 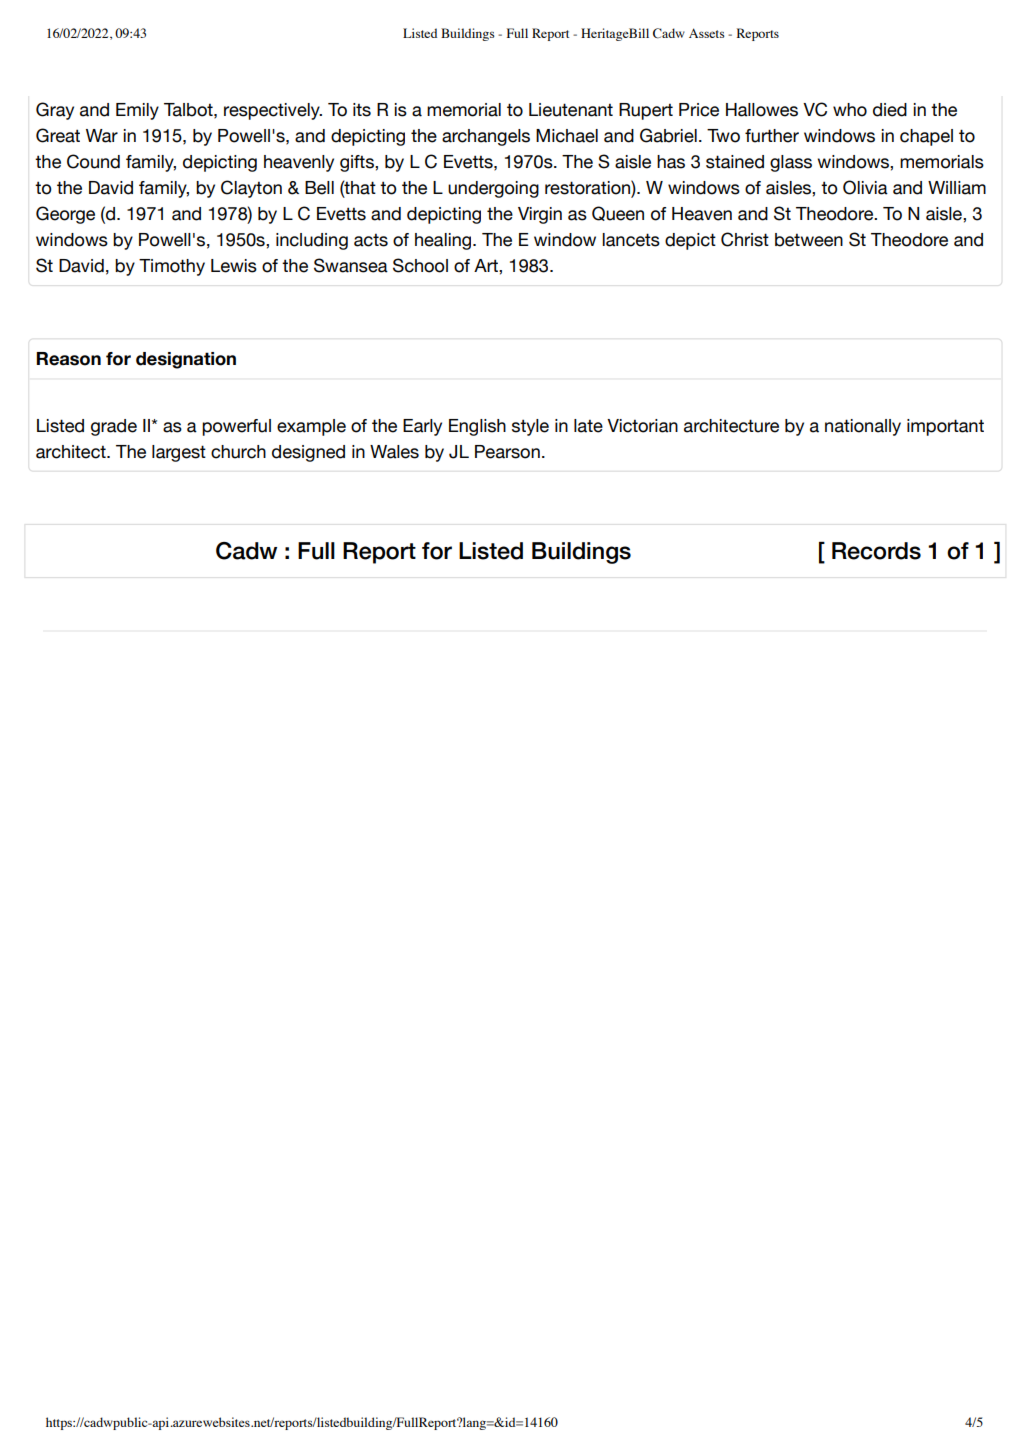 What do you see at coordinates (444, 241) in the page?
I see `healing` at bounding box center [444, 241].
